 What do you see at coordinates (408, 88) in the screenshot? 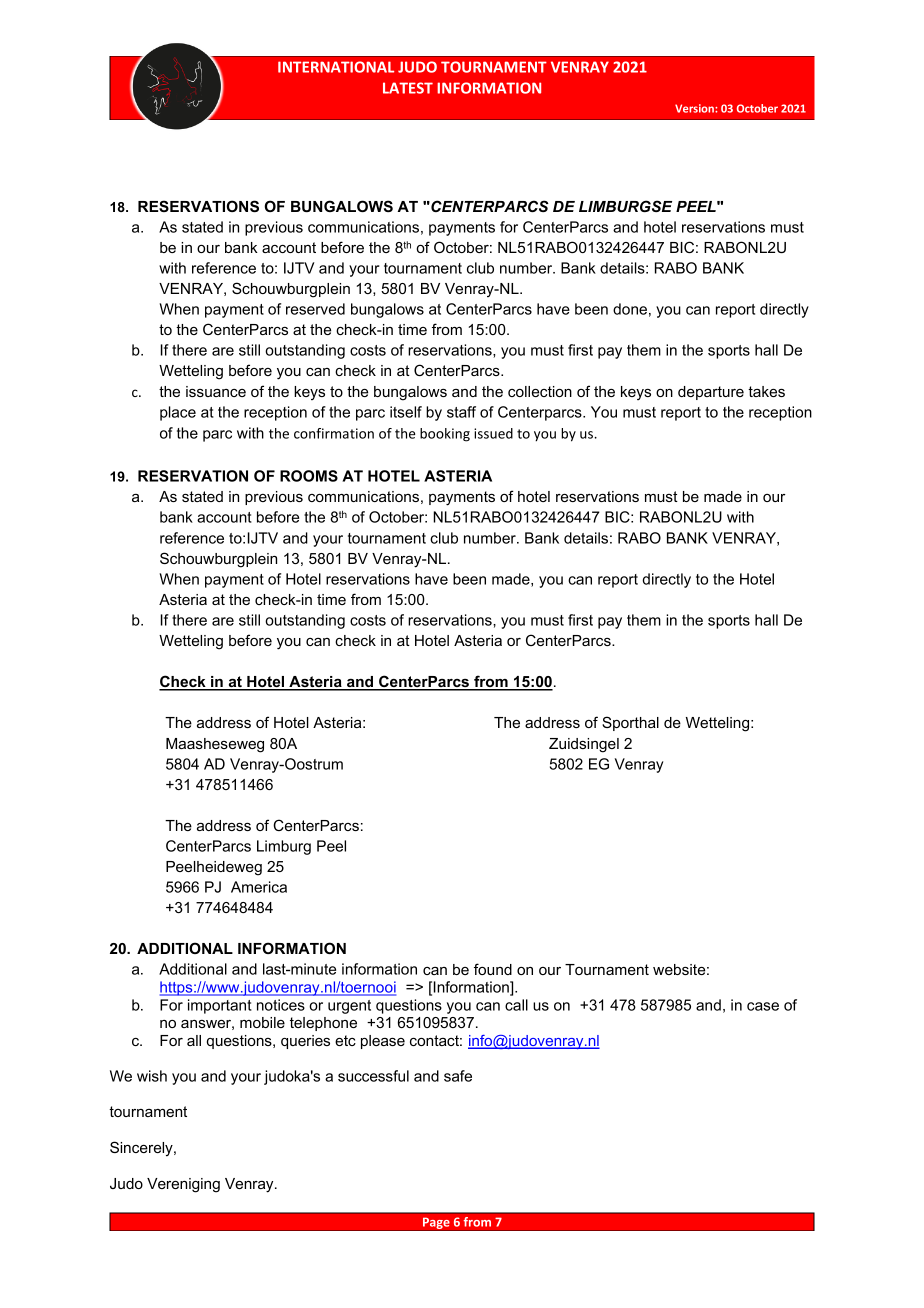
I see `LATEST` at bounding box center [408, 88].
